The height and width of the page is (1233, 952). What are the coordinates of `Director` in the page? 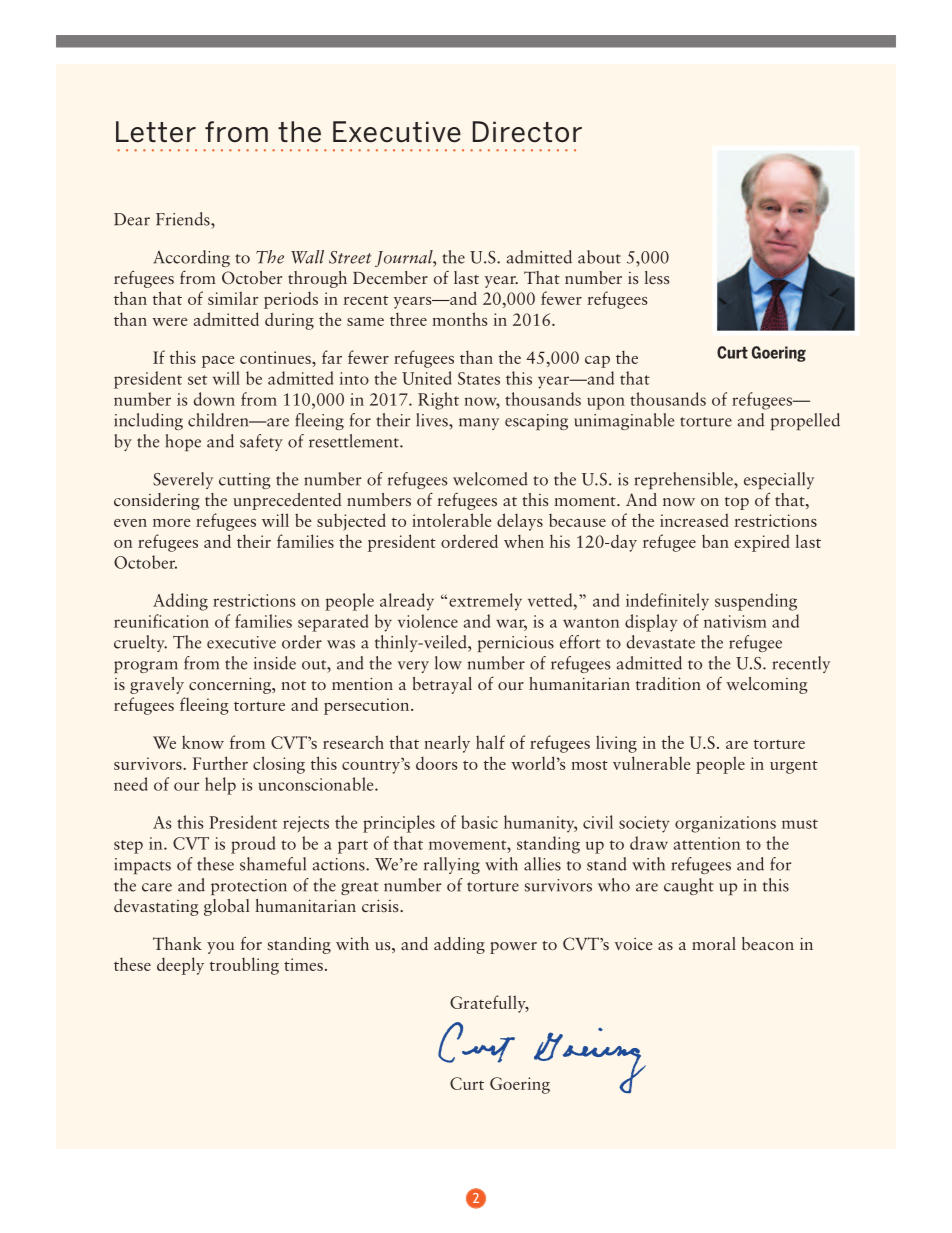 It's located at (527, 132).
